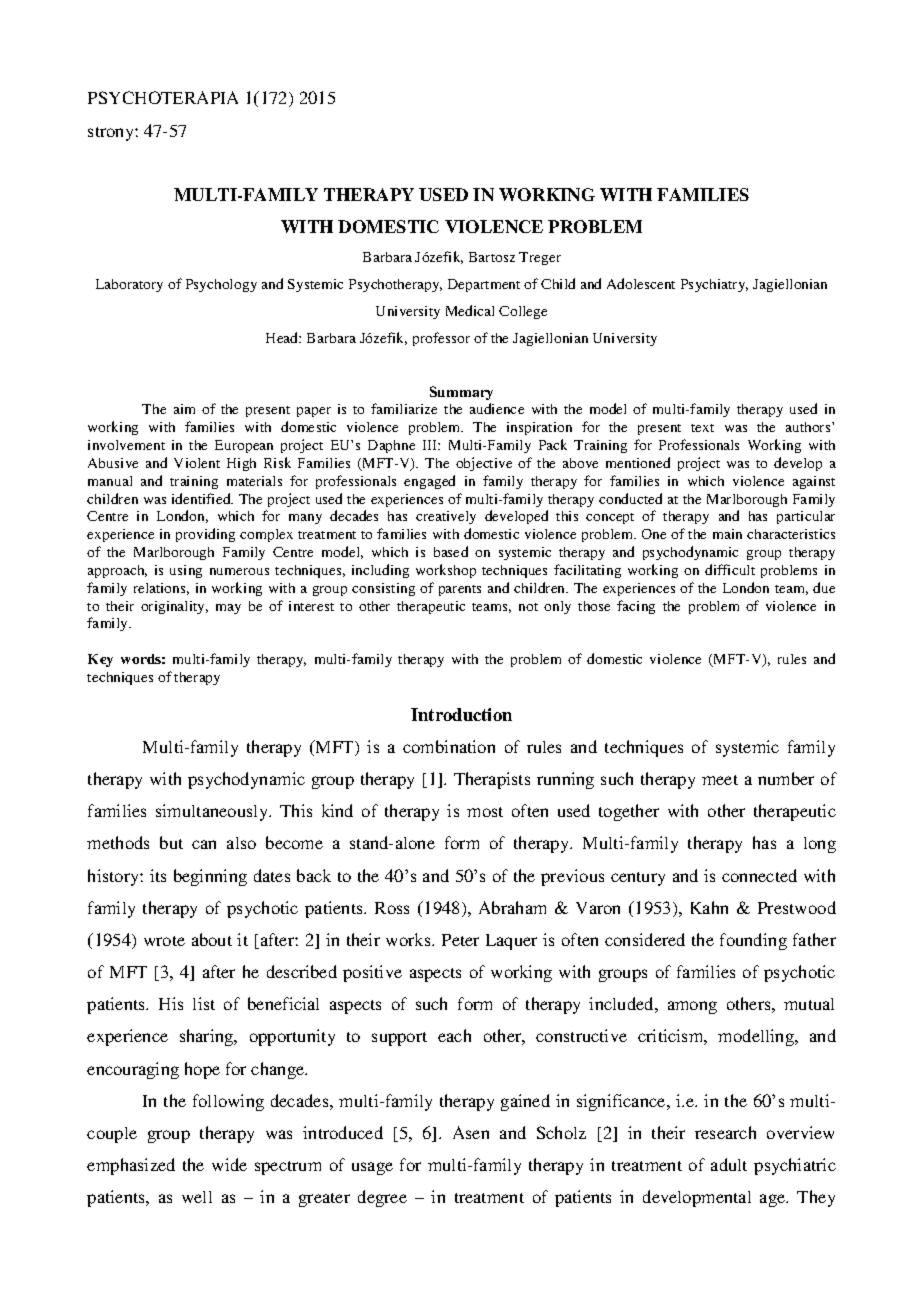 This image has height=1308, width=924. What do you see at coordinates (221, 285) in the image?
I see `Psychology` at bounding box center [221, 285].
